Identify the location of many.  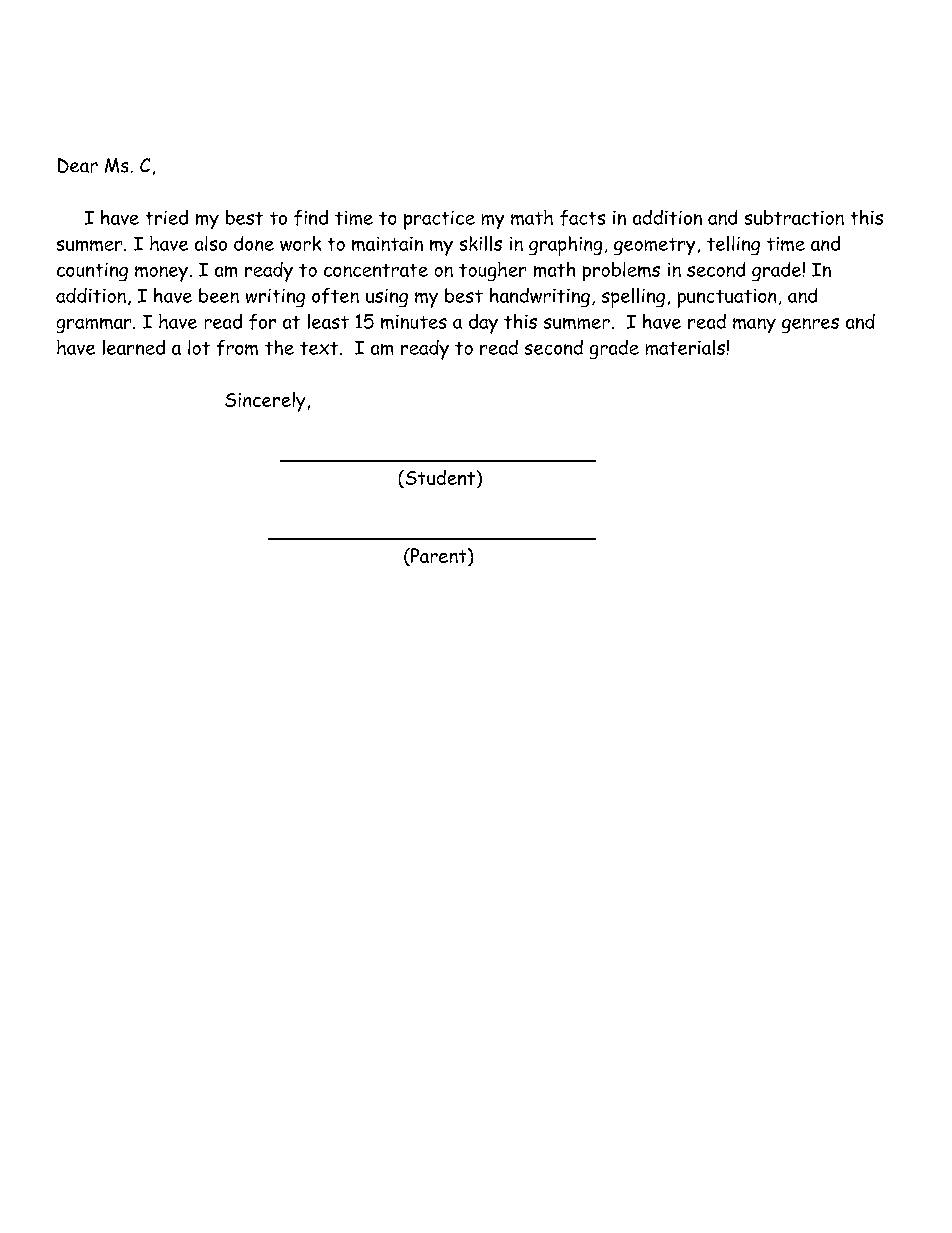
(754, 325).
